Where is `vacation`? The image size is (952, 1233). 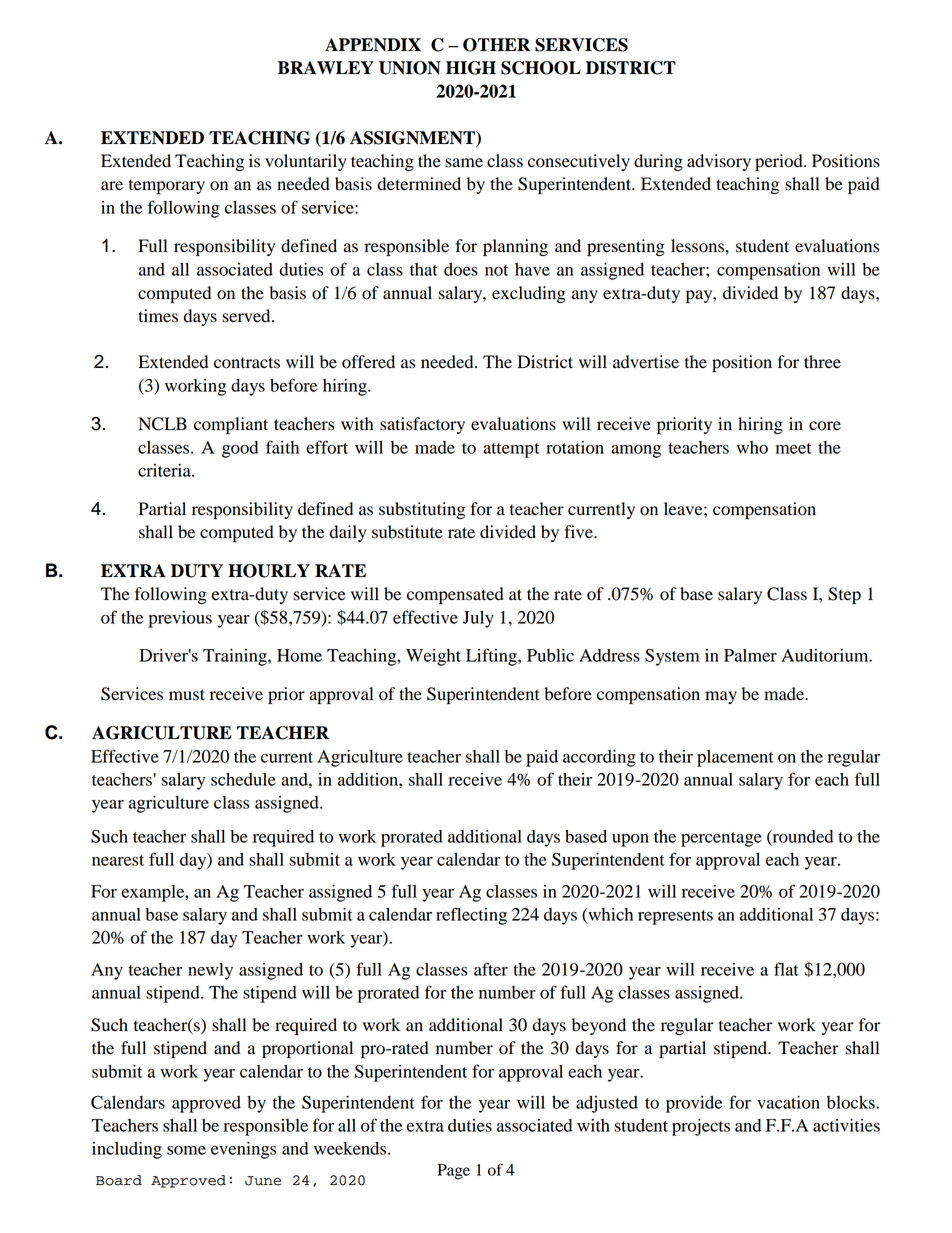
vacation is located at coordinates (788, 1102).
